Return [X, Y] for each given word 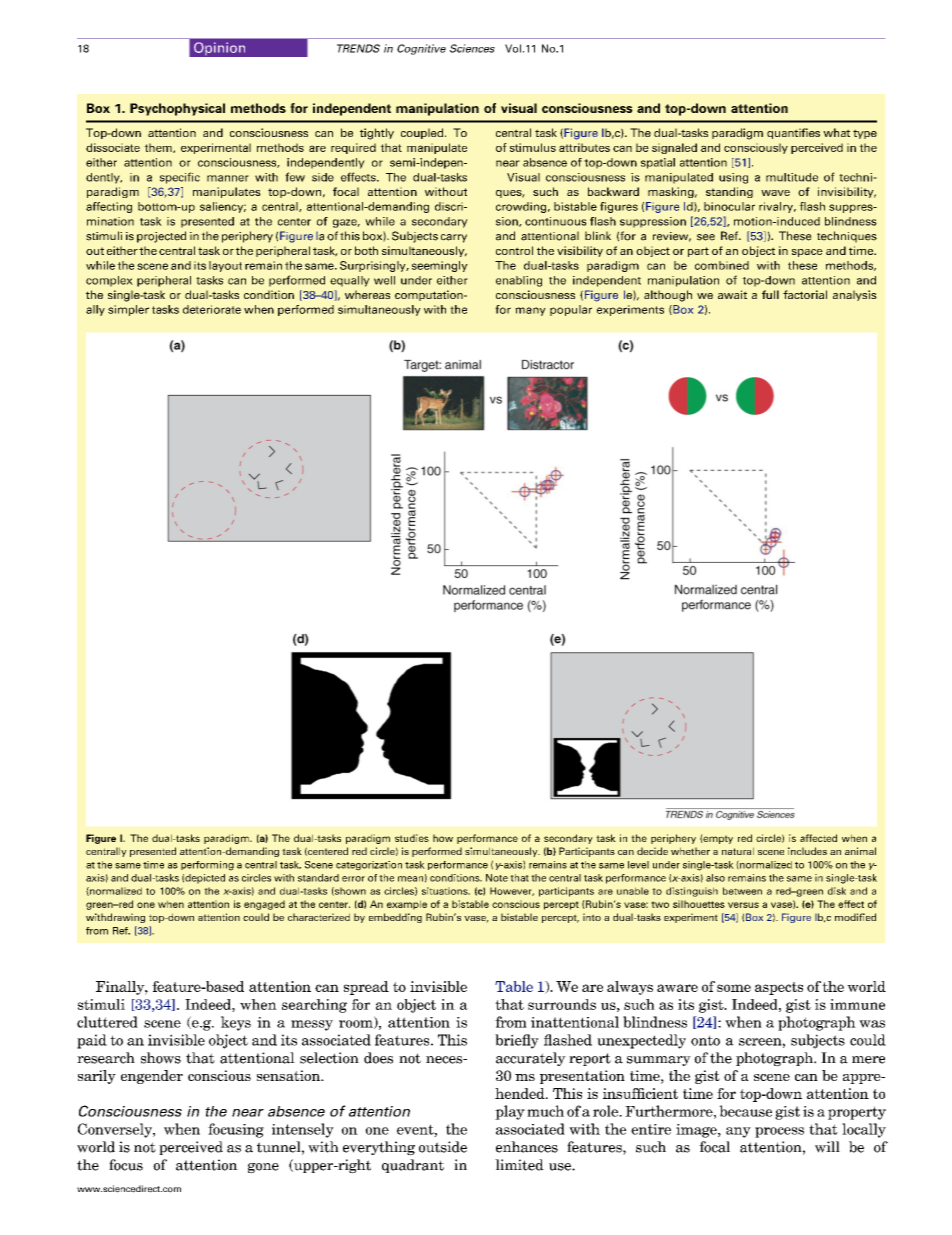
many [530, 311]
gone [263, 1168]
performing [207, 866]
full [770, 294]
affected [818, 838]
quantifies [793, 133]
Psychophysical [177, 109]
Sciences [472, 48]
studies [412, 838]
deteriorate [212, 309]
